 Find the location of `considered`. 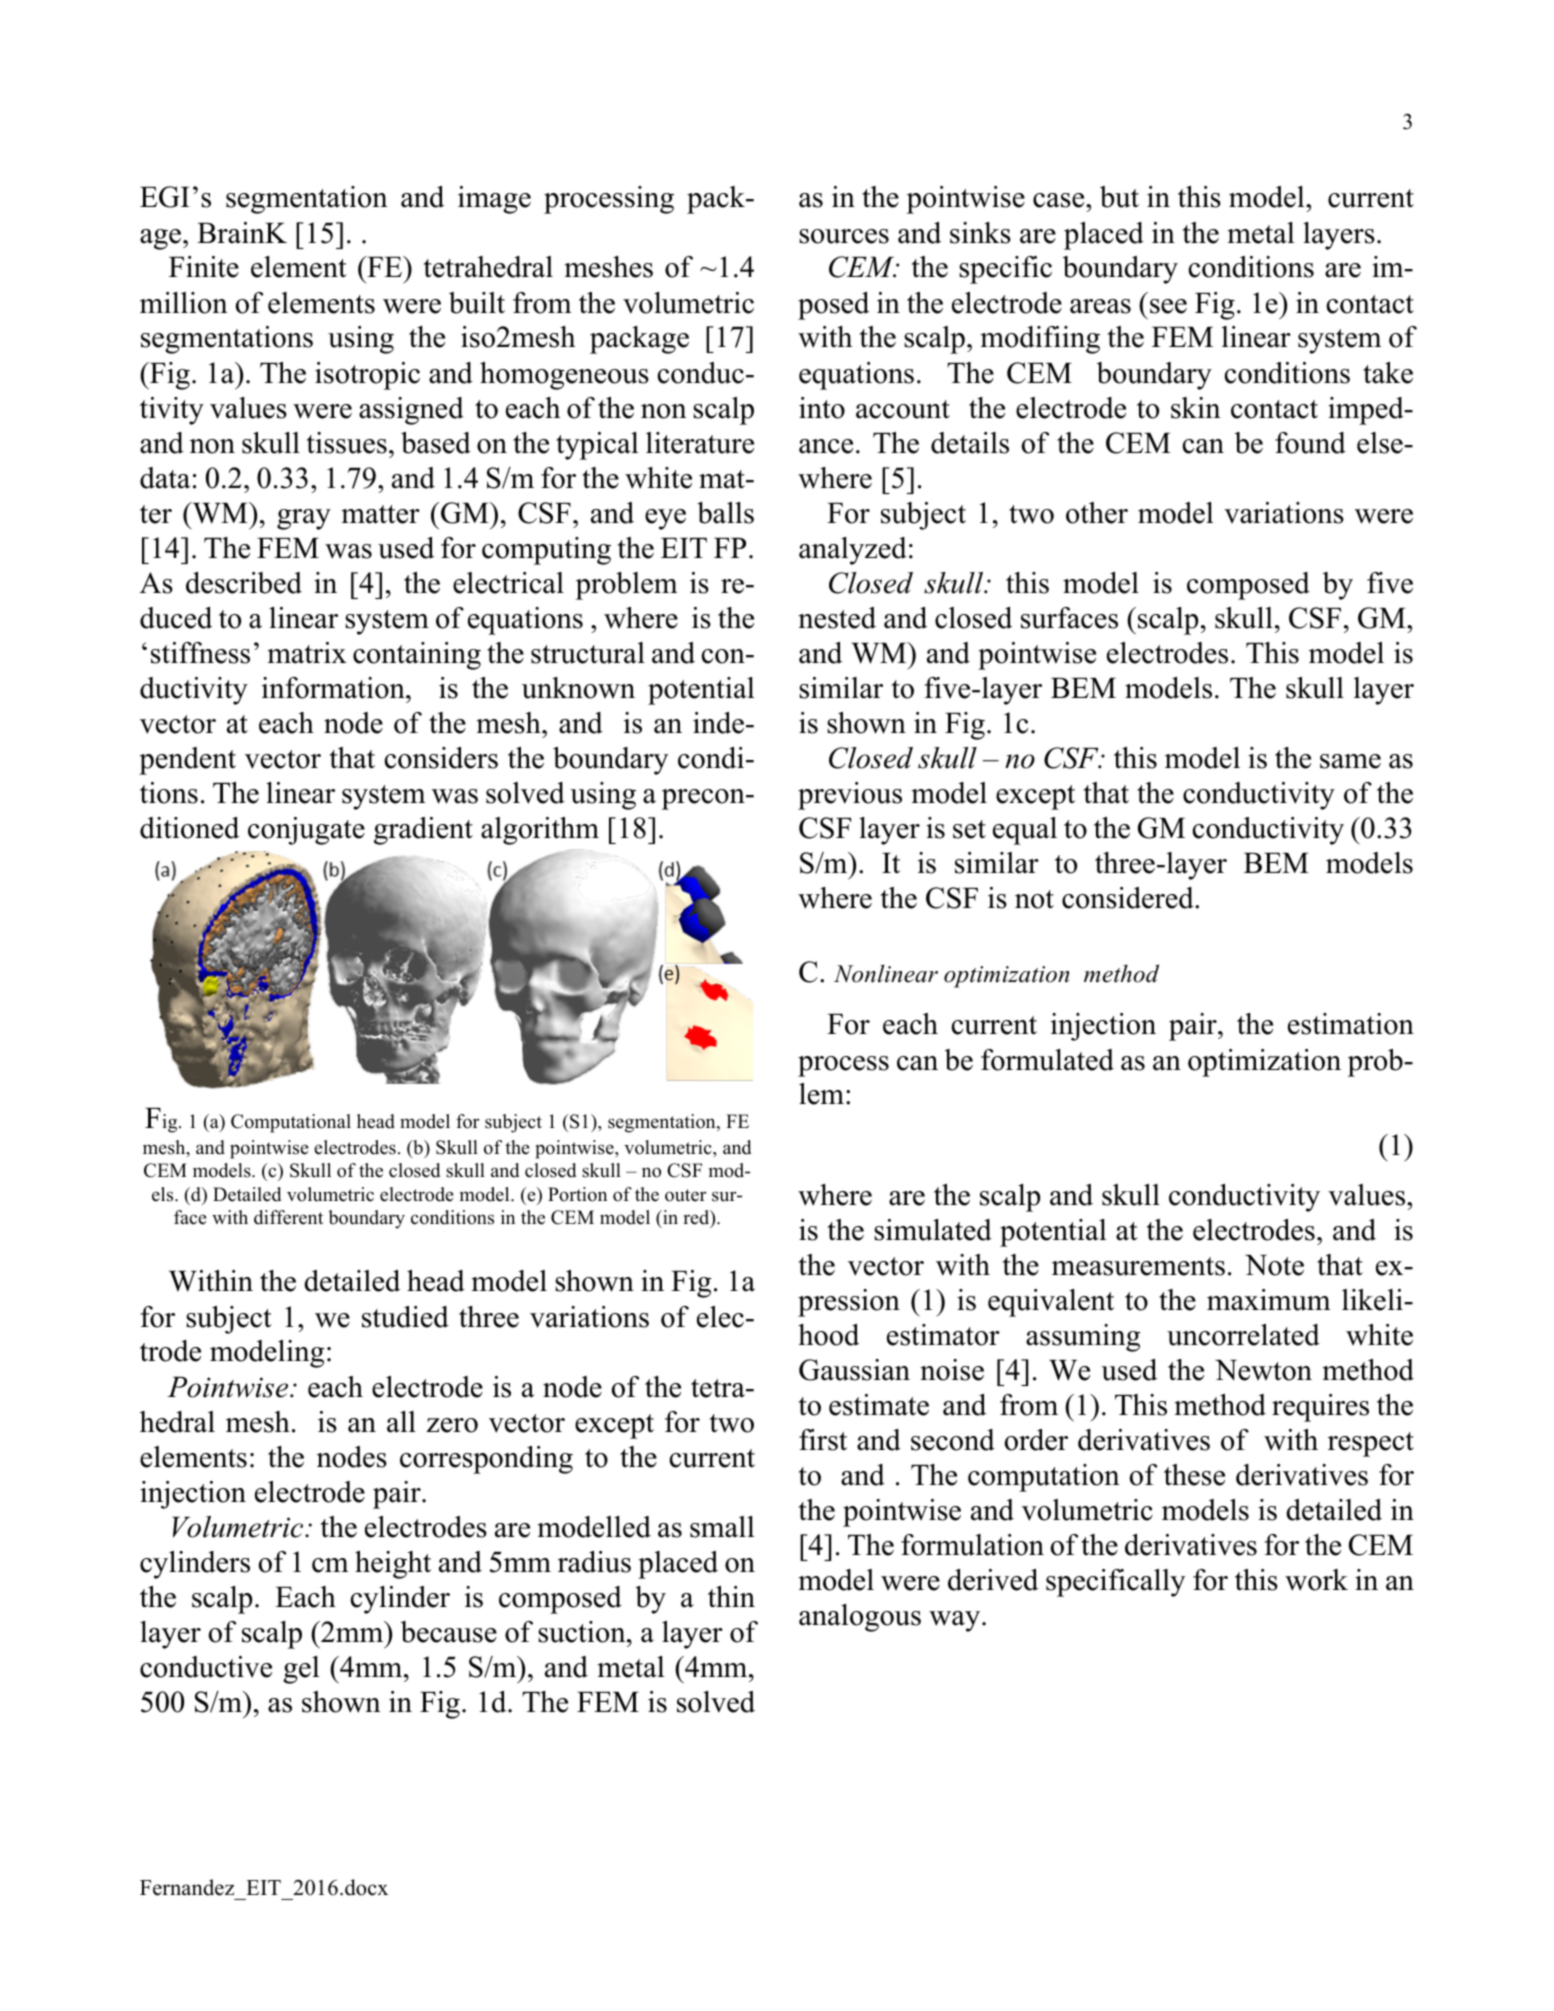

considered is located at coordinates (1129, 898).
